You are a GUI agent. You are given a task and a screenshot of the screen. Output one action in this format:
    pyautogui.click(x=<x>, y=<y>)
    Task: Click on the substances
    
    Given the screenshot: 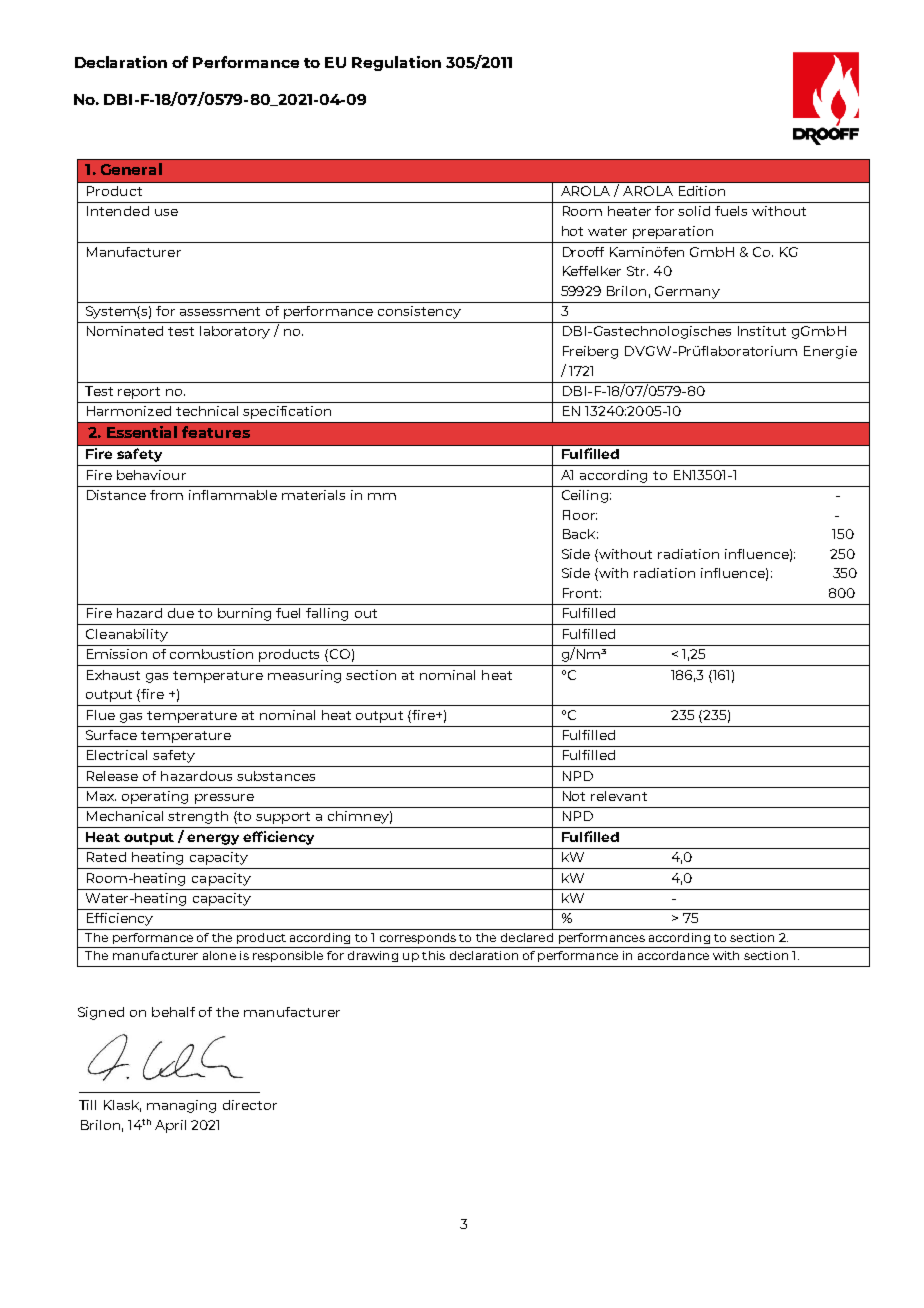 What is the action you would take?
    pyautogui.click(x=276, y=776)
